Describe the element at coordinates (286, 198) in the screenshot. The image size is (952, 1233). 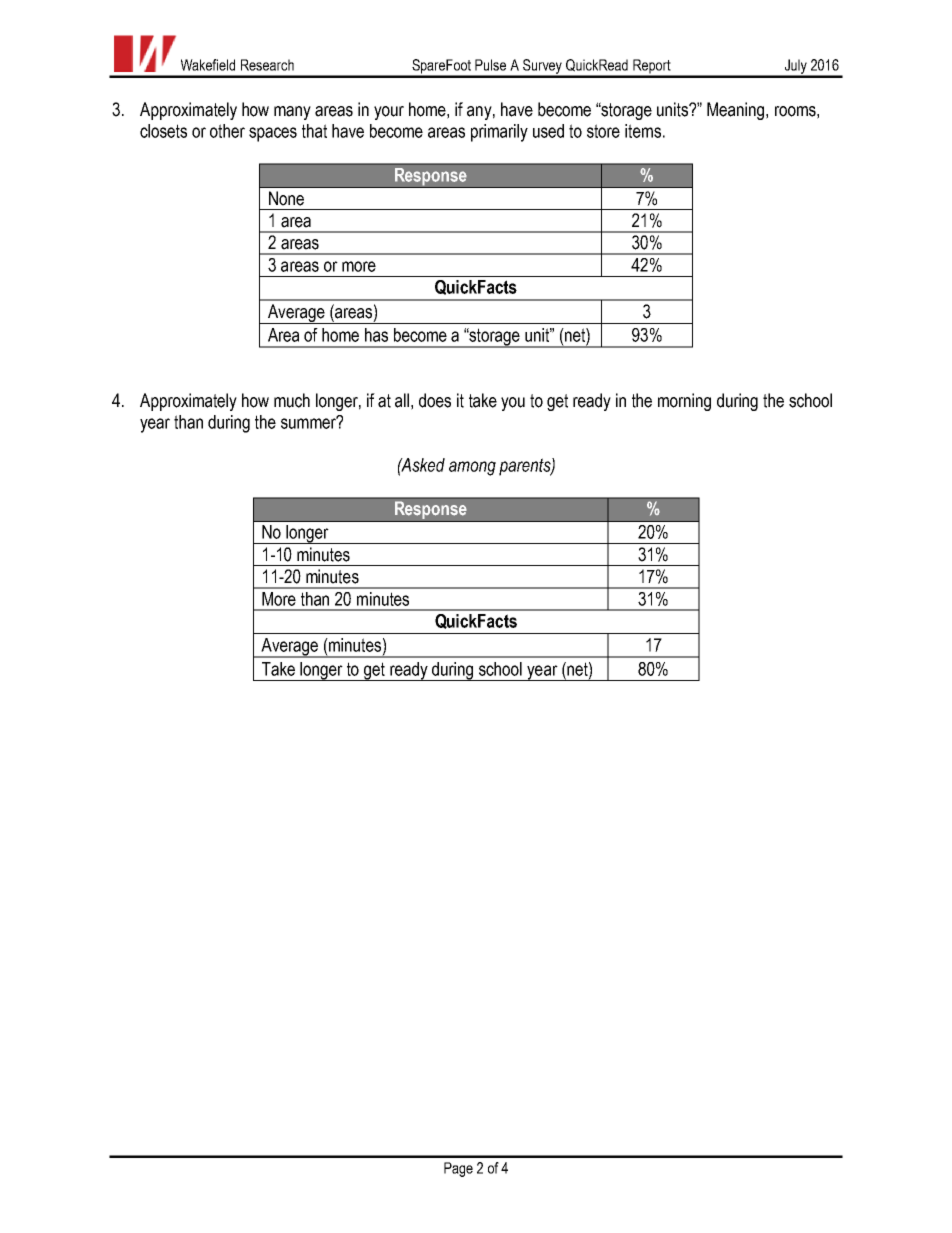
I see `None` at that location.
